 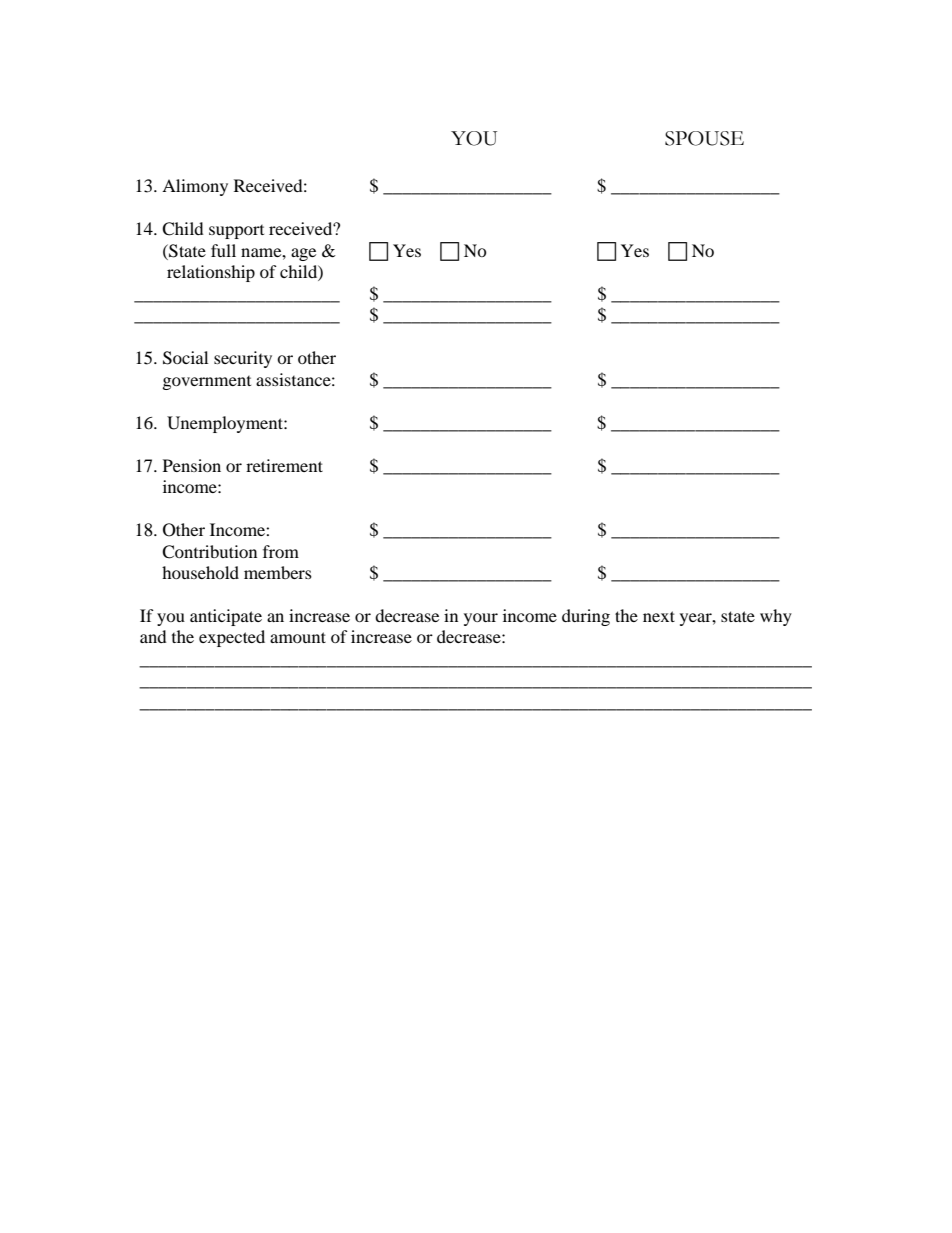 I want to click on government, so click(x=207, y=383).
